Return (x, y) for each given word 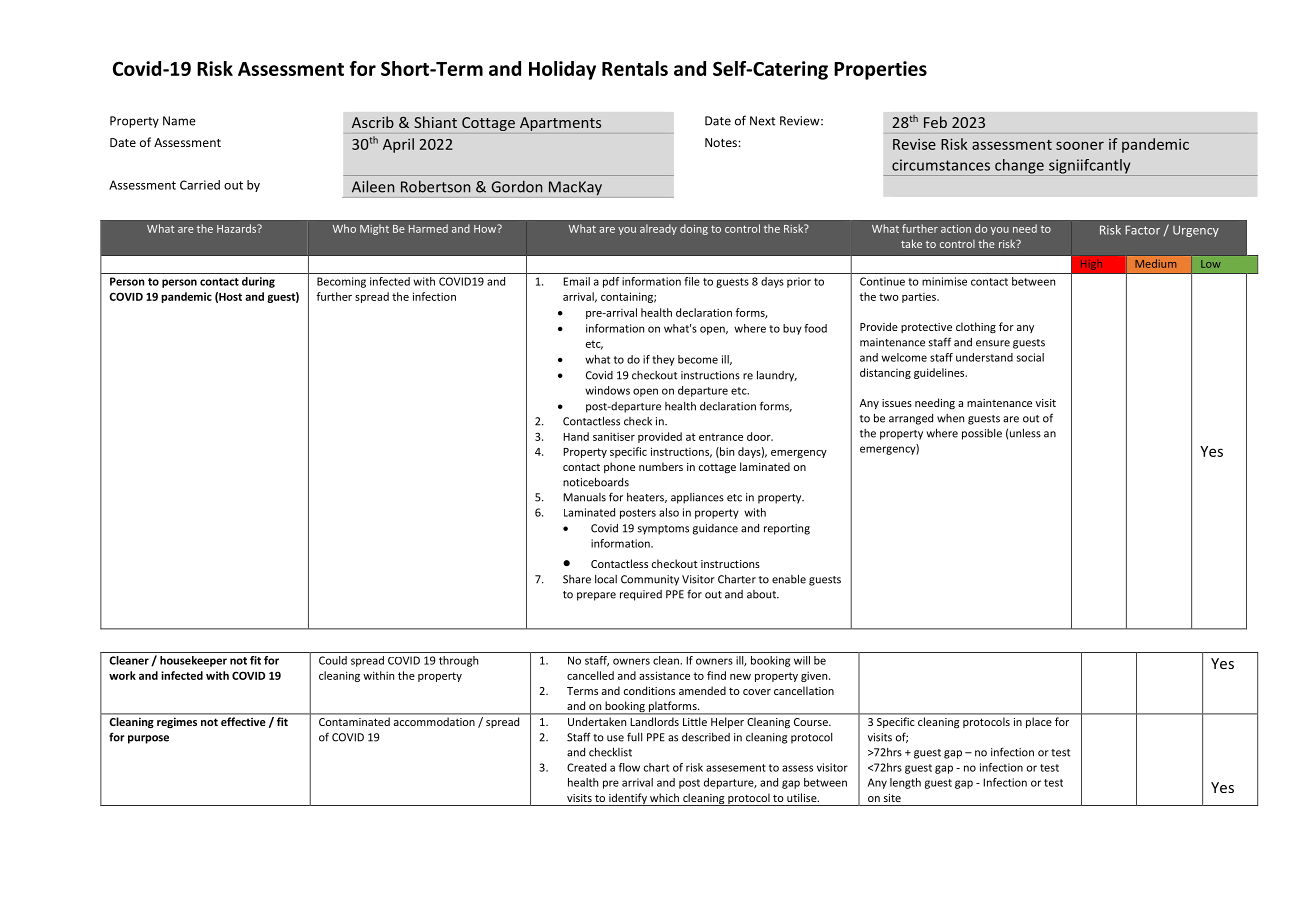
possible (982, 434)
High (1091, 265)
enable (789, 579)
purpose (148, 739)
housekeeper (193, 661)
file (692, 281)
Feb (935, 122)
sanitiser (614, 436)
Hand (576, 436)
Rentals (635, 68)
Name (179, 121)
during (258, 282)
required (641, 595)
